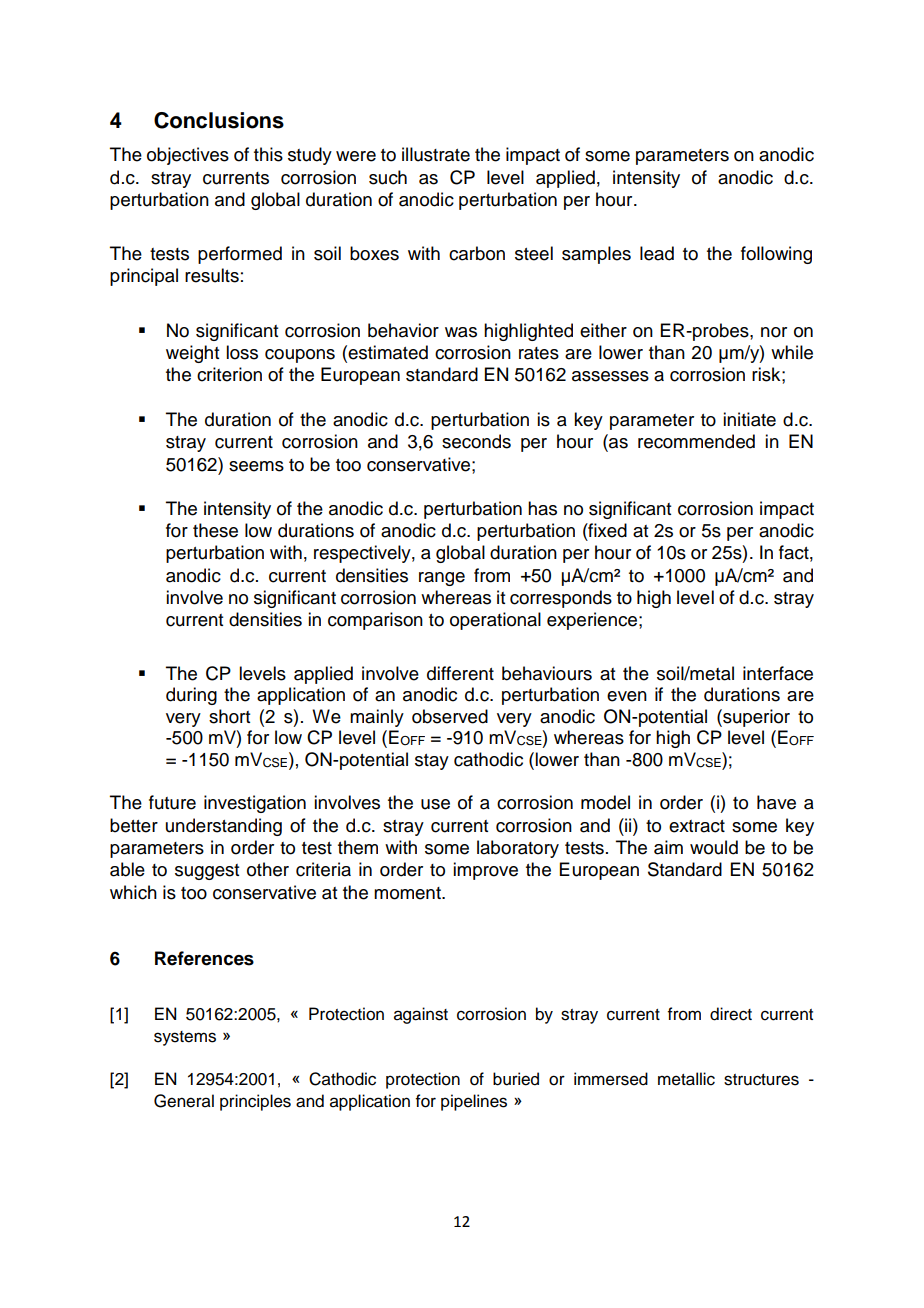 The height and width of the image is (1308, 924). What do you see at coordinates (657, 253) in the image?
I see `lead` at bounding box center [657, 253].
